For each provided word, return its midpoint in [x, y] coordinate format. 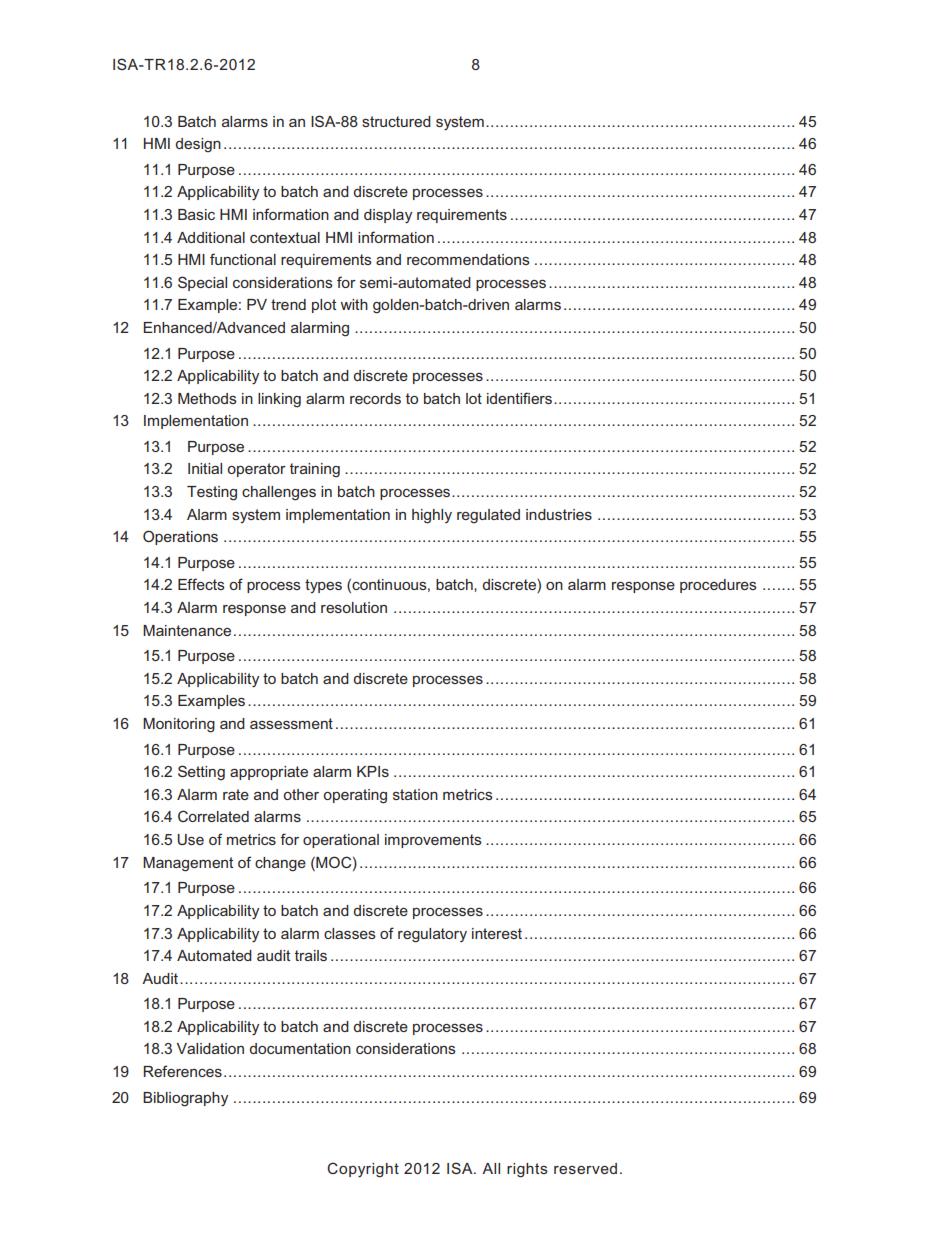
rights [527, 1170]
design [198, 145]
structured [396, 121]
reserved [585, 1168]
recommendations [468, 259]
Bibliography [185, 1099]
